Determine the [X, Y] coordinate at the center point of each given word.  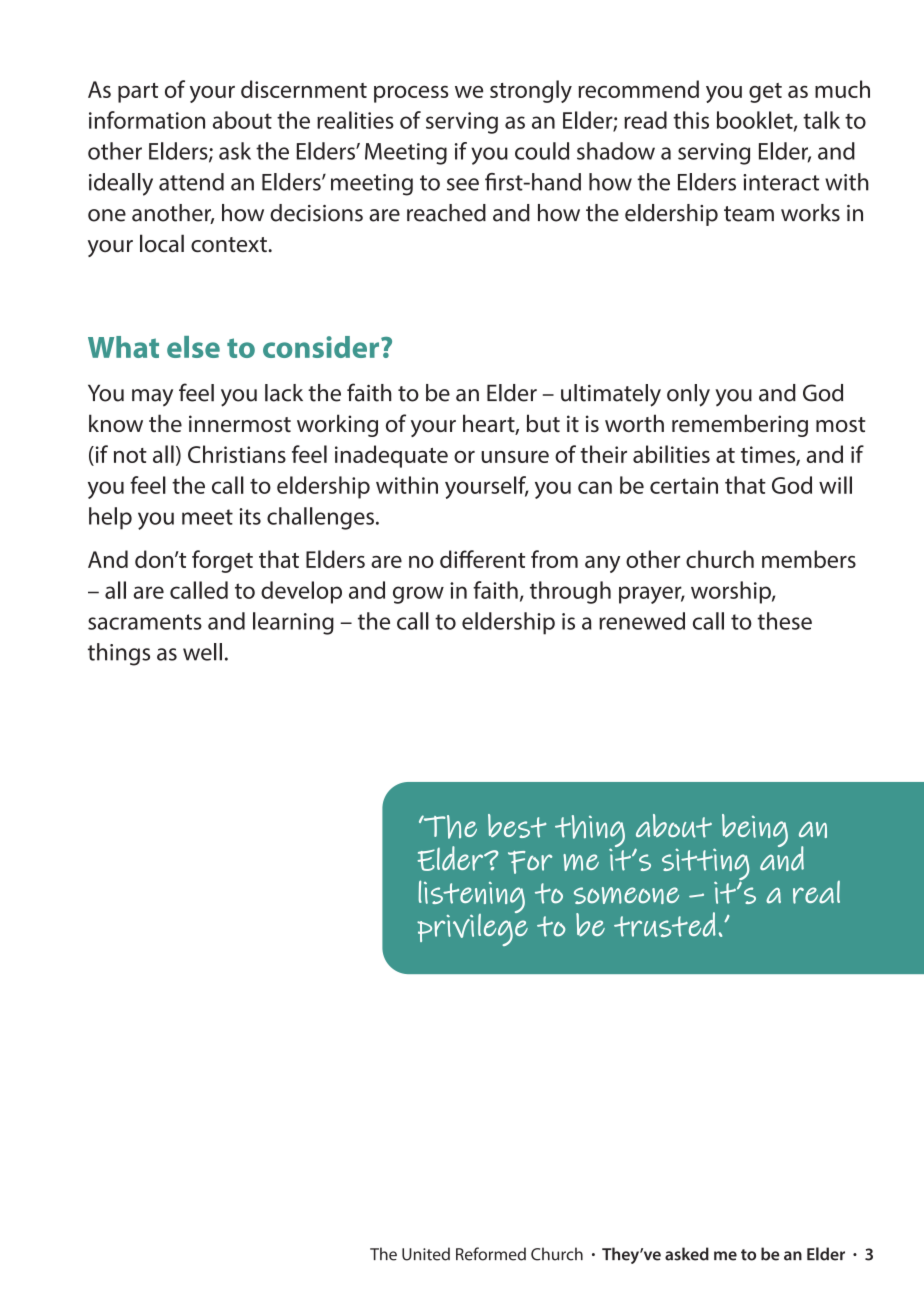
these [784, 621]
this [691, 120]
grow [418, 595]
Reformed [491, 1254]
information [147, 120]
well [202, 652]
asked [687, 1254]
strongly [531, 91]
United [426, 1254]
